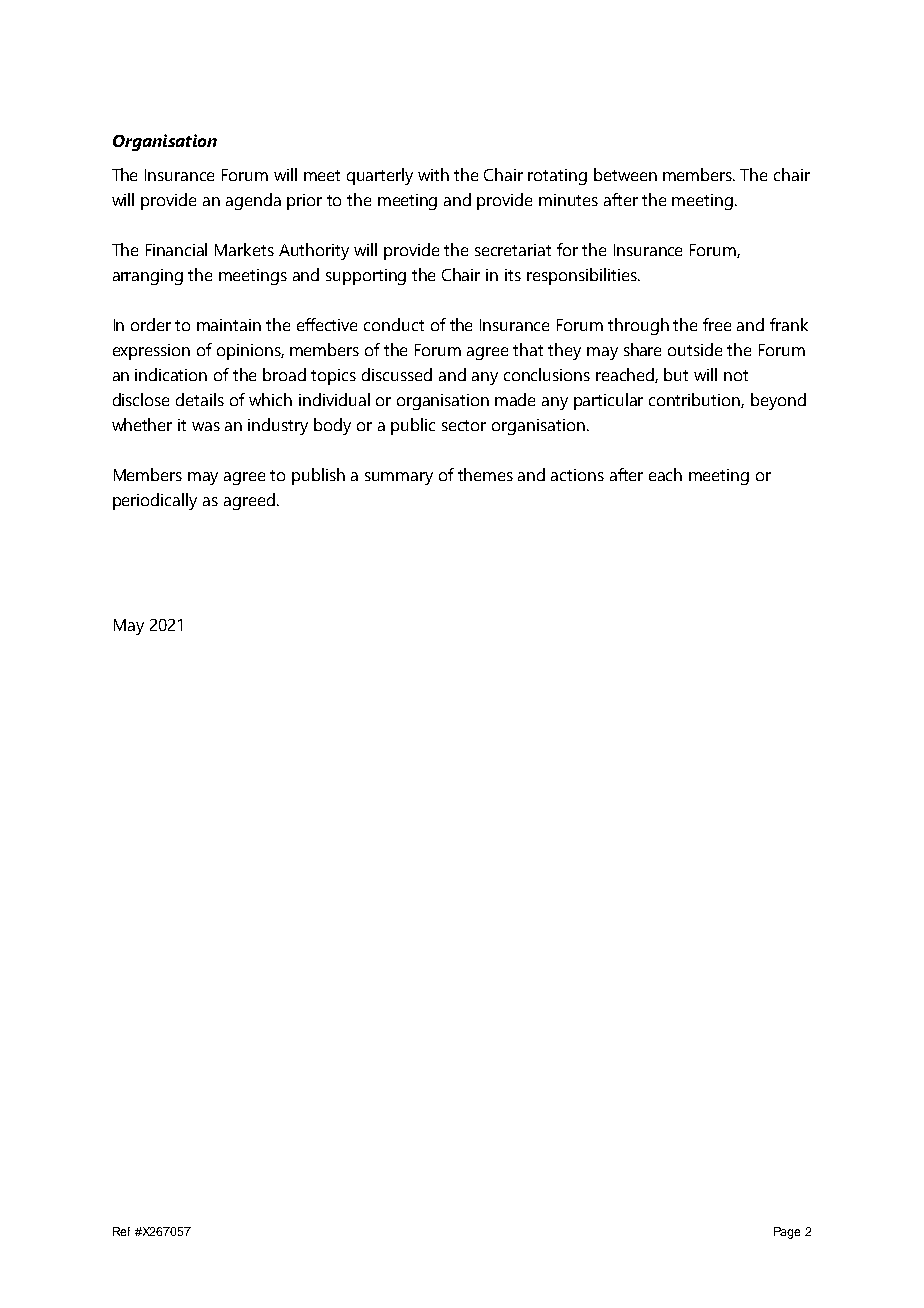 This screenshot has width=924, height=1308. I want to click on periodically, so click(155, 501).
